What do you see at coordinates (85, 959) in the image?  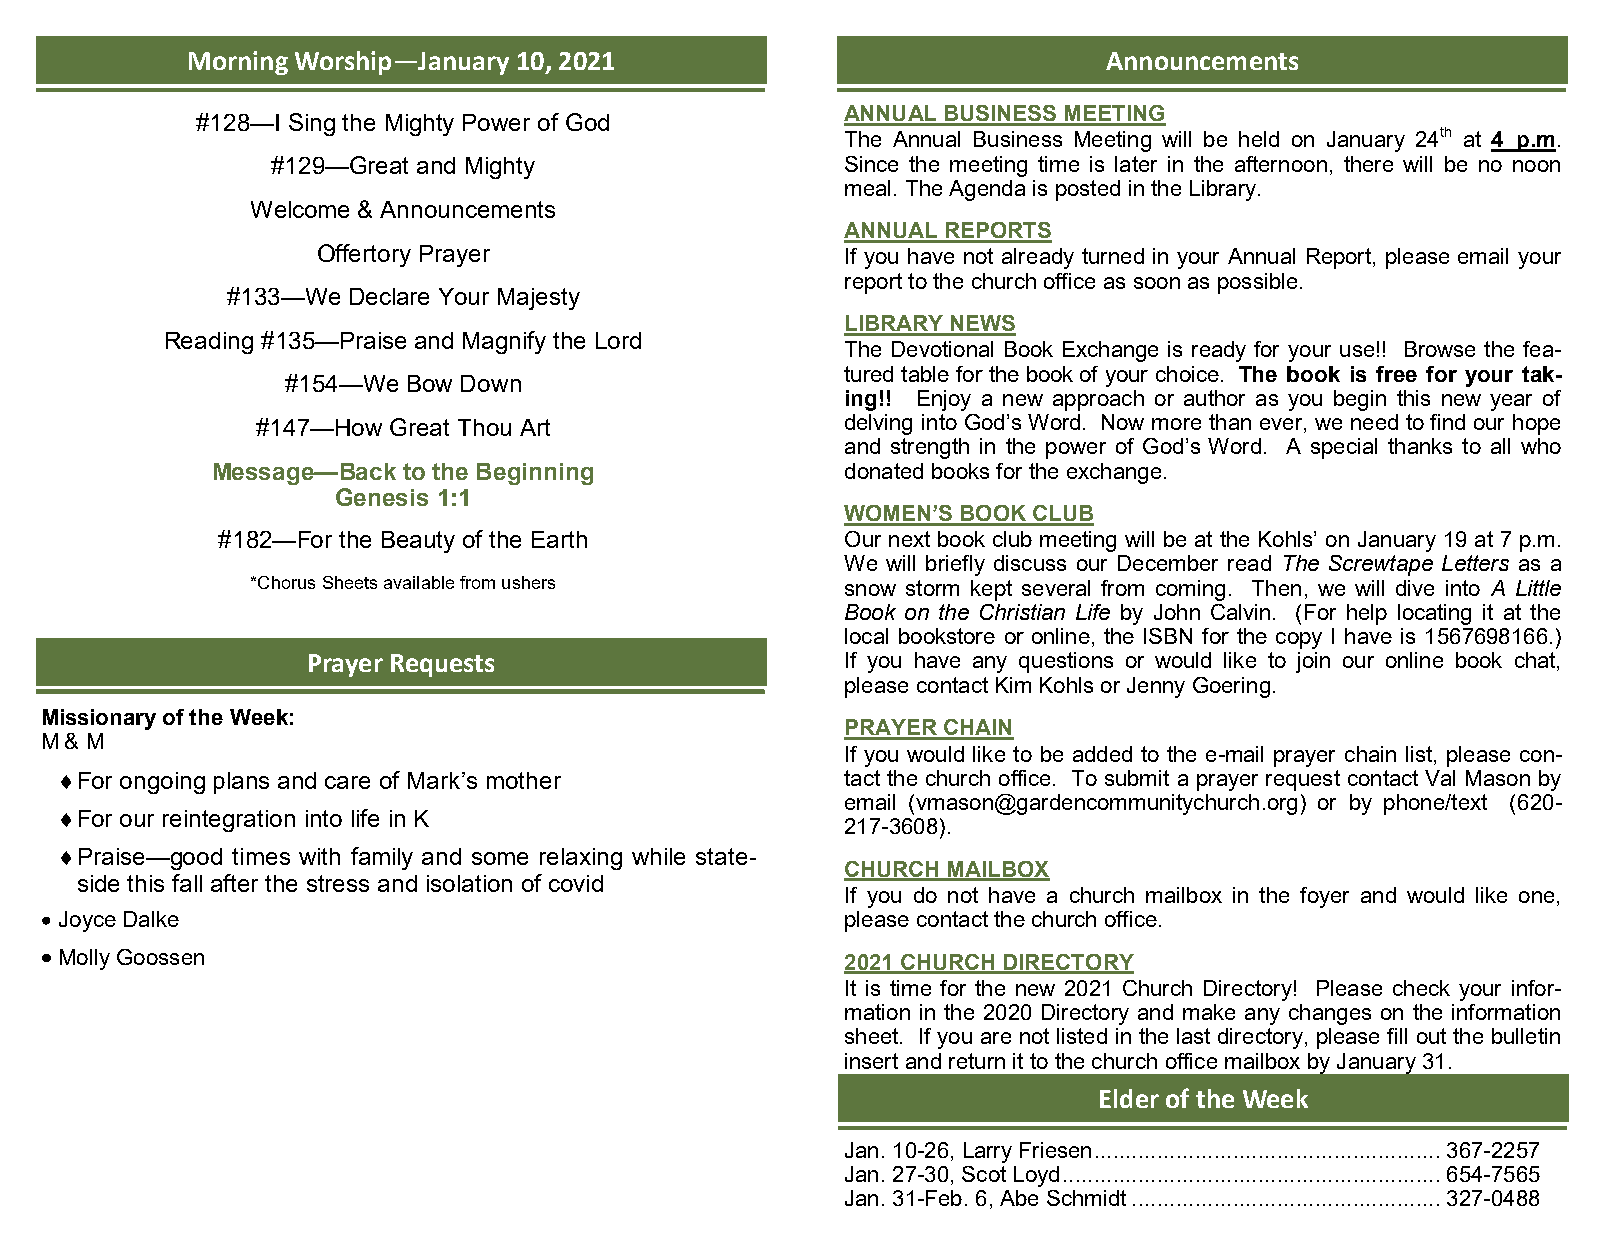 I see `Molly` at bounding box center [85, 959].
